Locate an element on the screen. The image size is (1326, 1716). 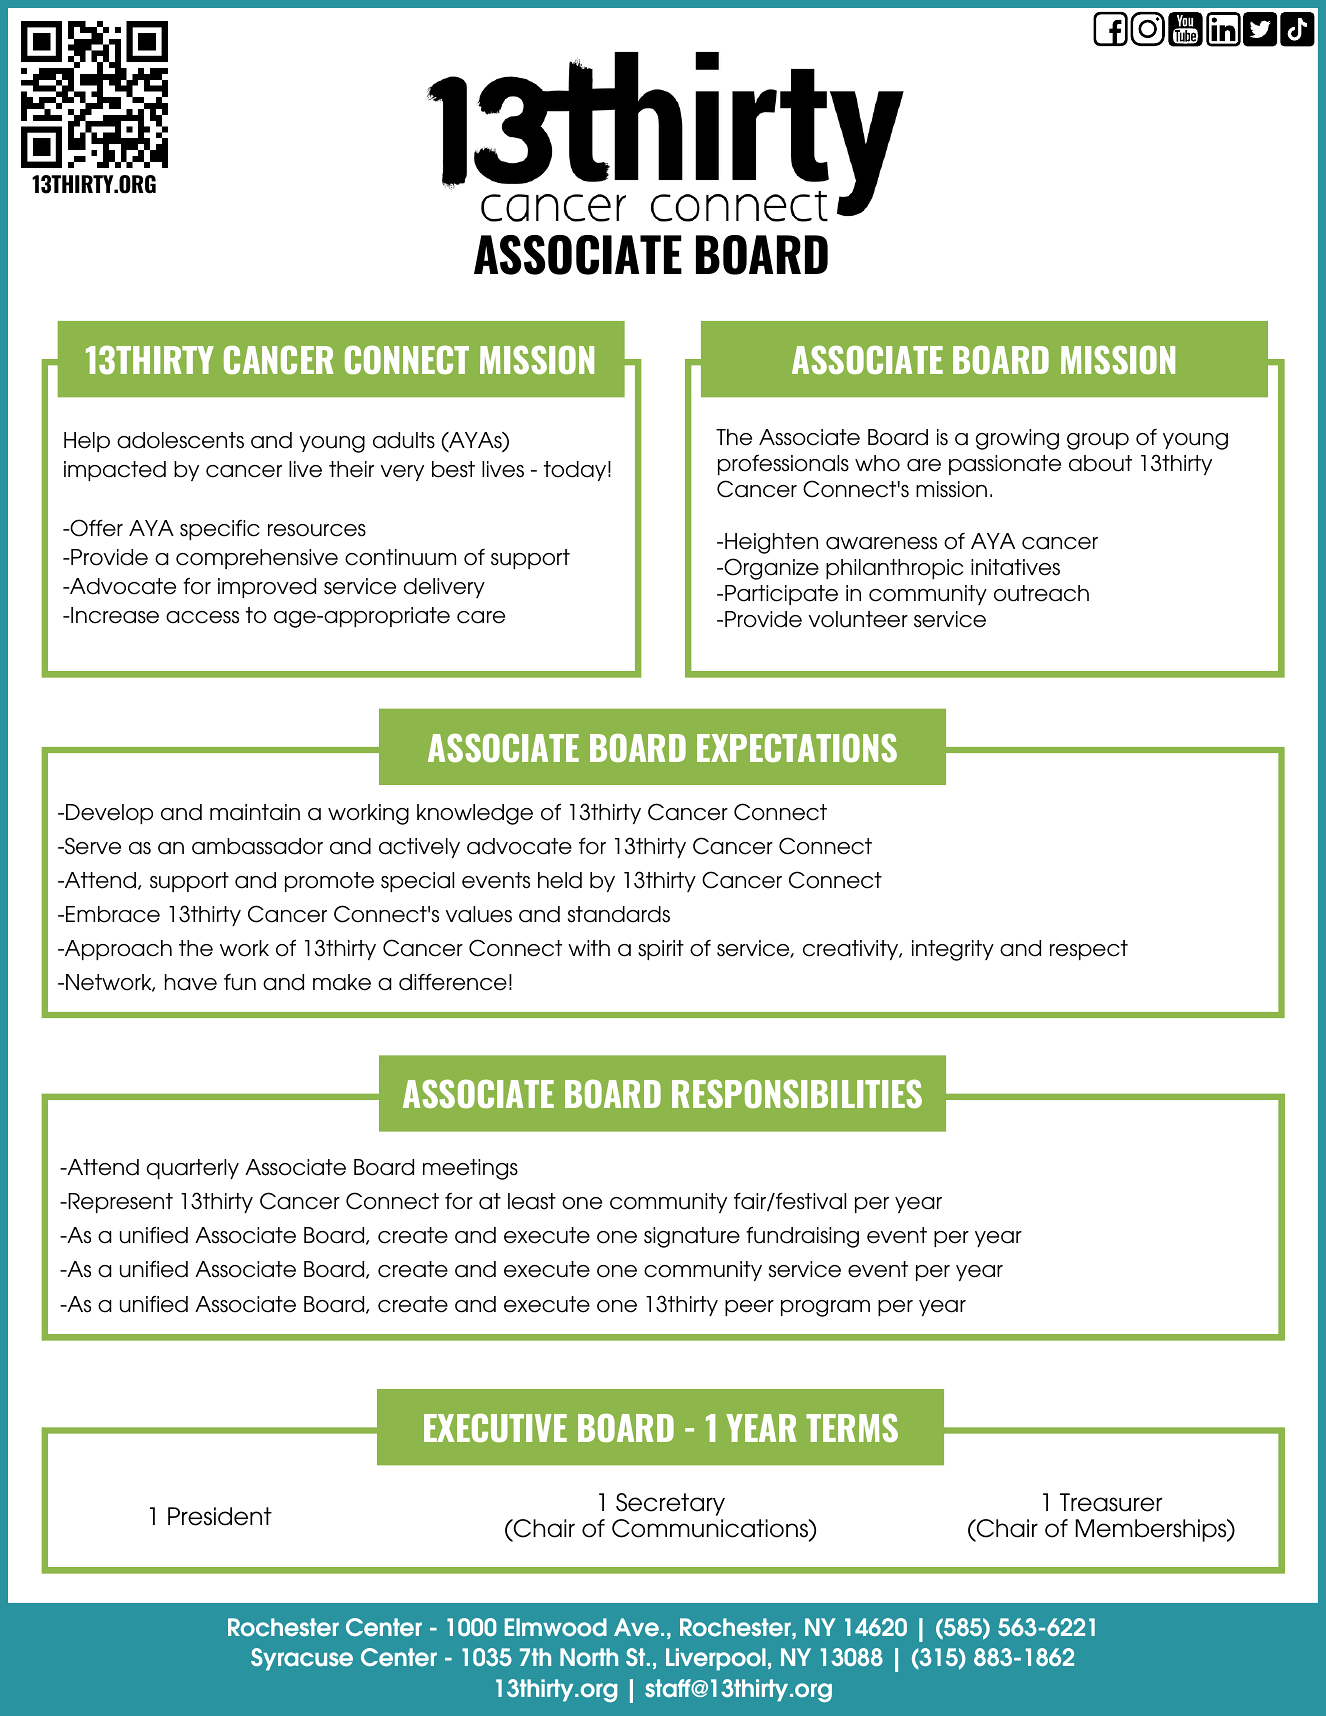
Treasurer is located at coordinates (1111, 1502).
